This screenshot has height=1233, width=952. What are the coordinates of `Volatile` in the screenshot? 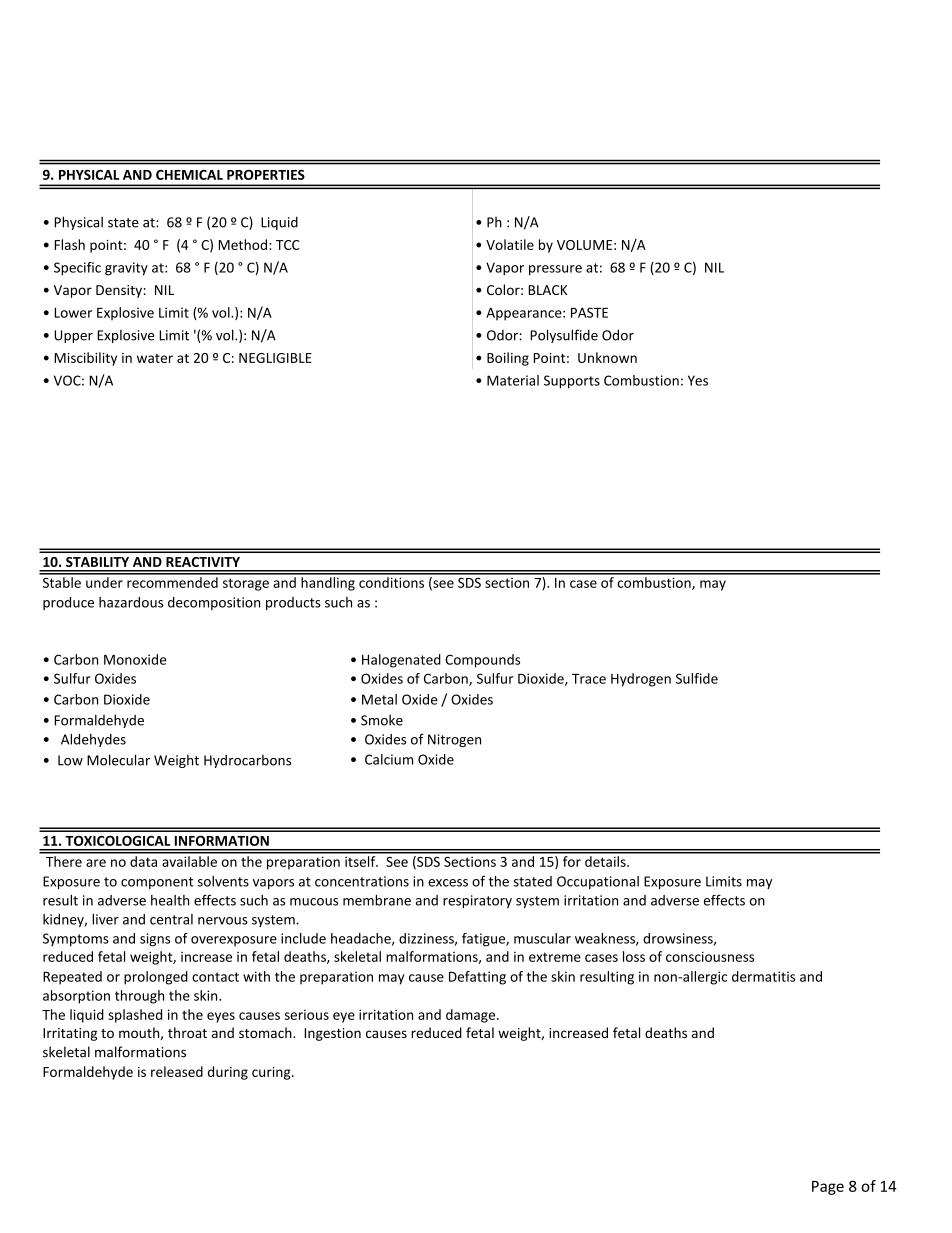 It's located at (510, 244).
